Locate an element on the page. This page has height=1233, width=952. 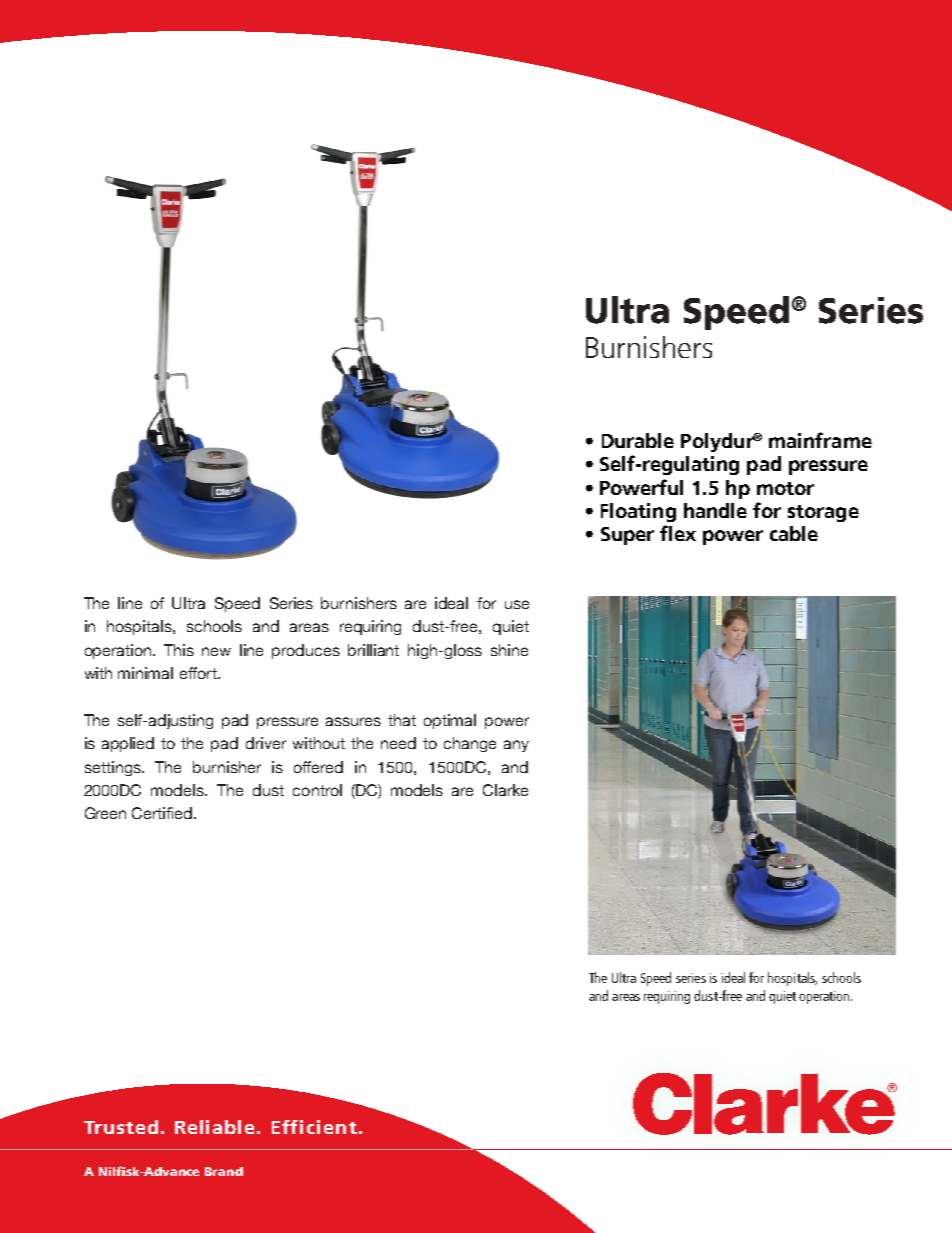
any is located at coordinates (516, 746).
